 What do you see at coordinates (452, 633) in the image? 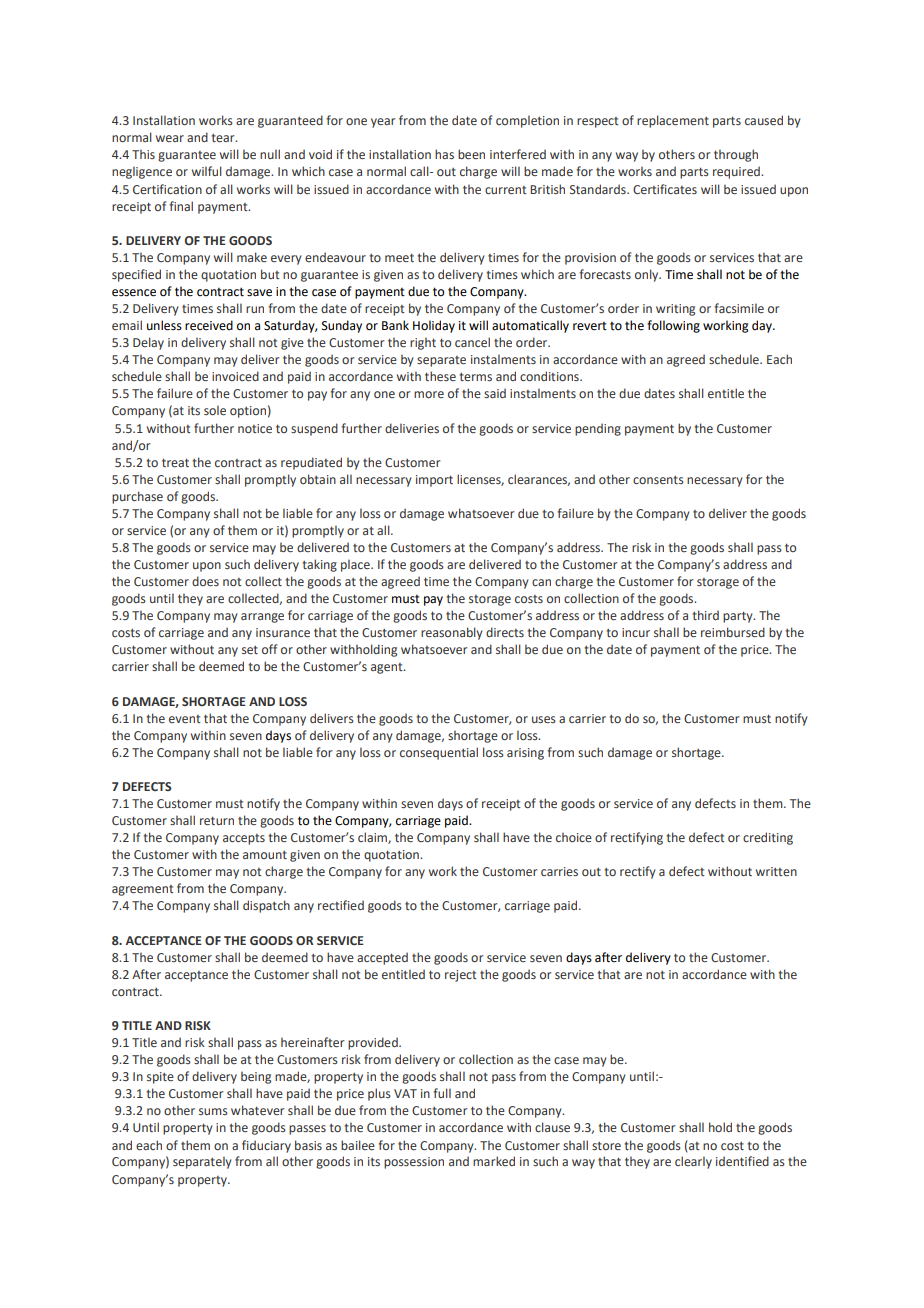
I see `reasonably` at bounding box center [452, 633].
